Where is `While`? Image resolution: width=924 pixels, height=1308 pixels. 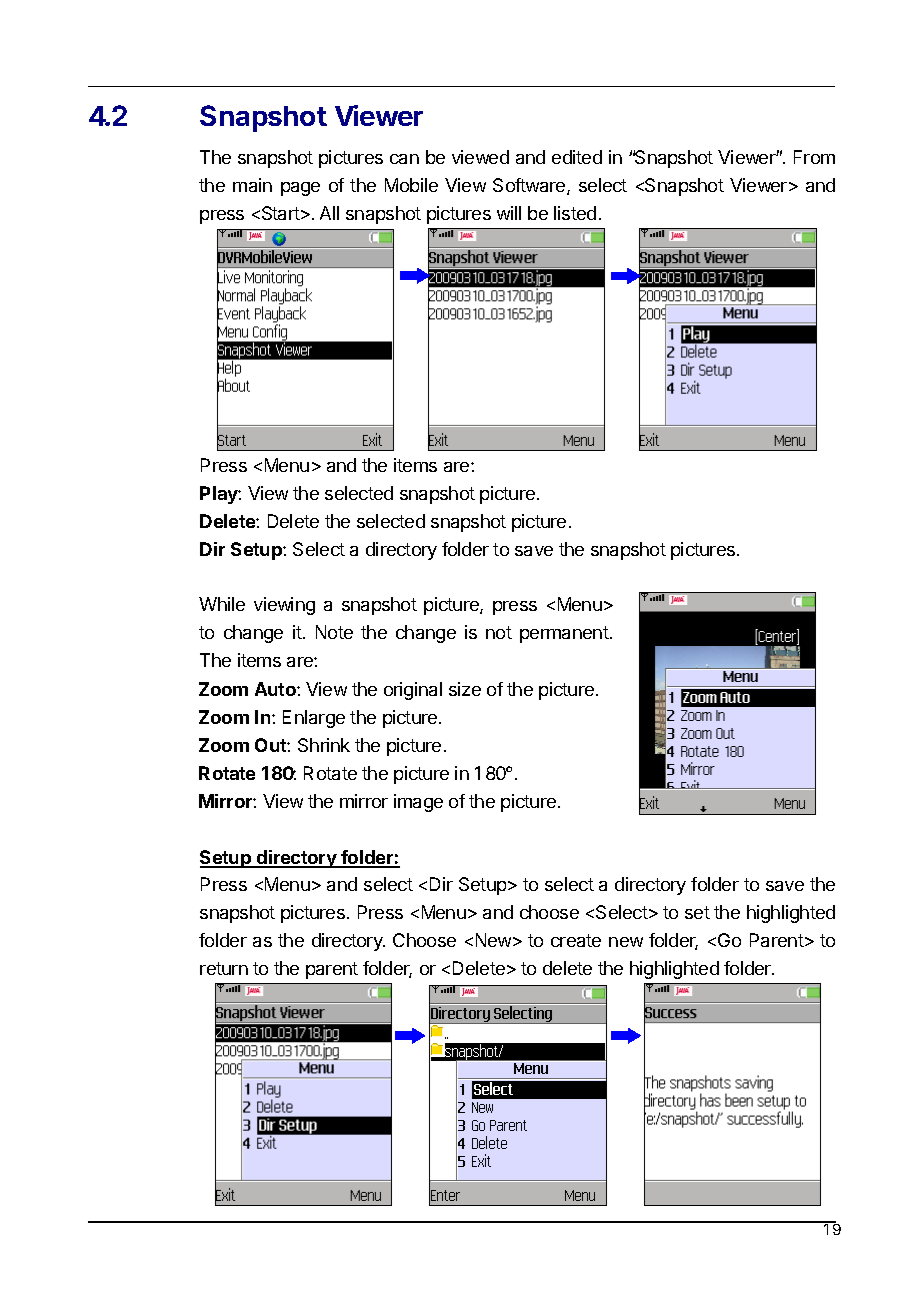
While is located at coordinates (222, 604).
